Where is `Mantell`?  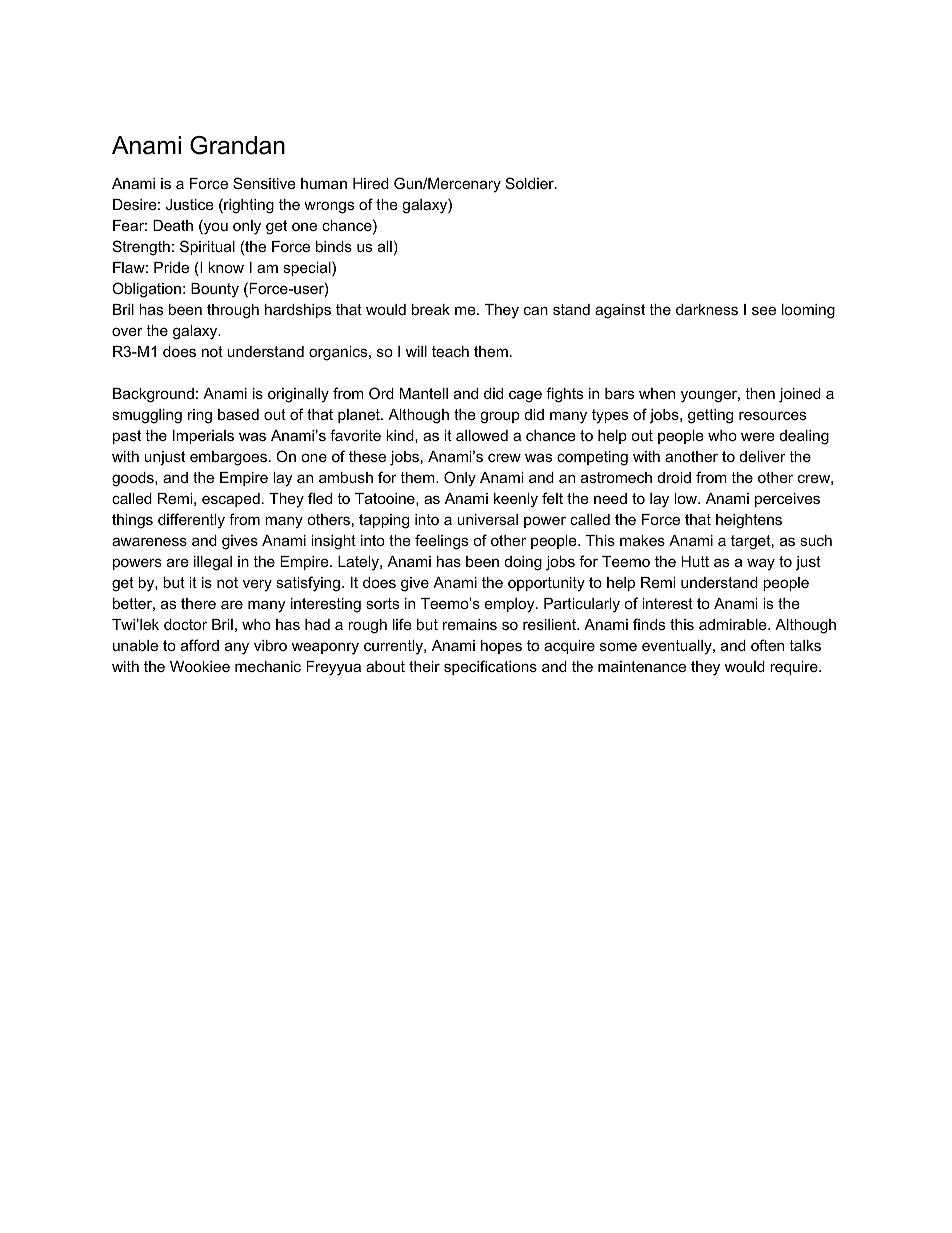
Mantell is located at coordinates (424, 393).
